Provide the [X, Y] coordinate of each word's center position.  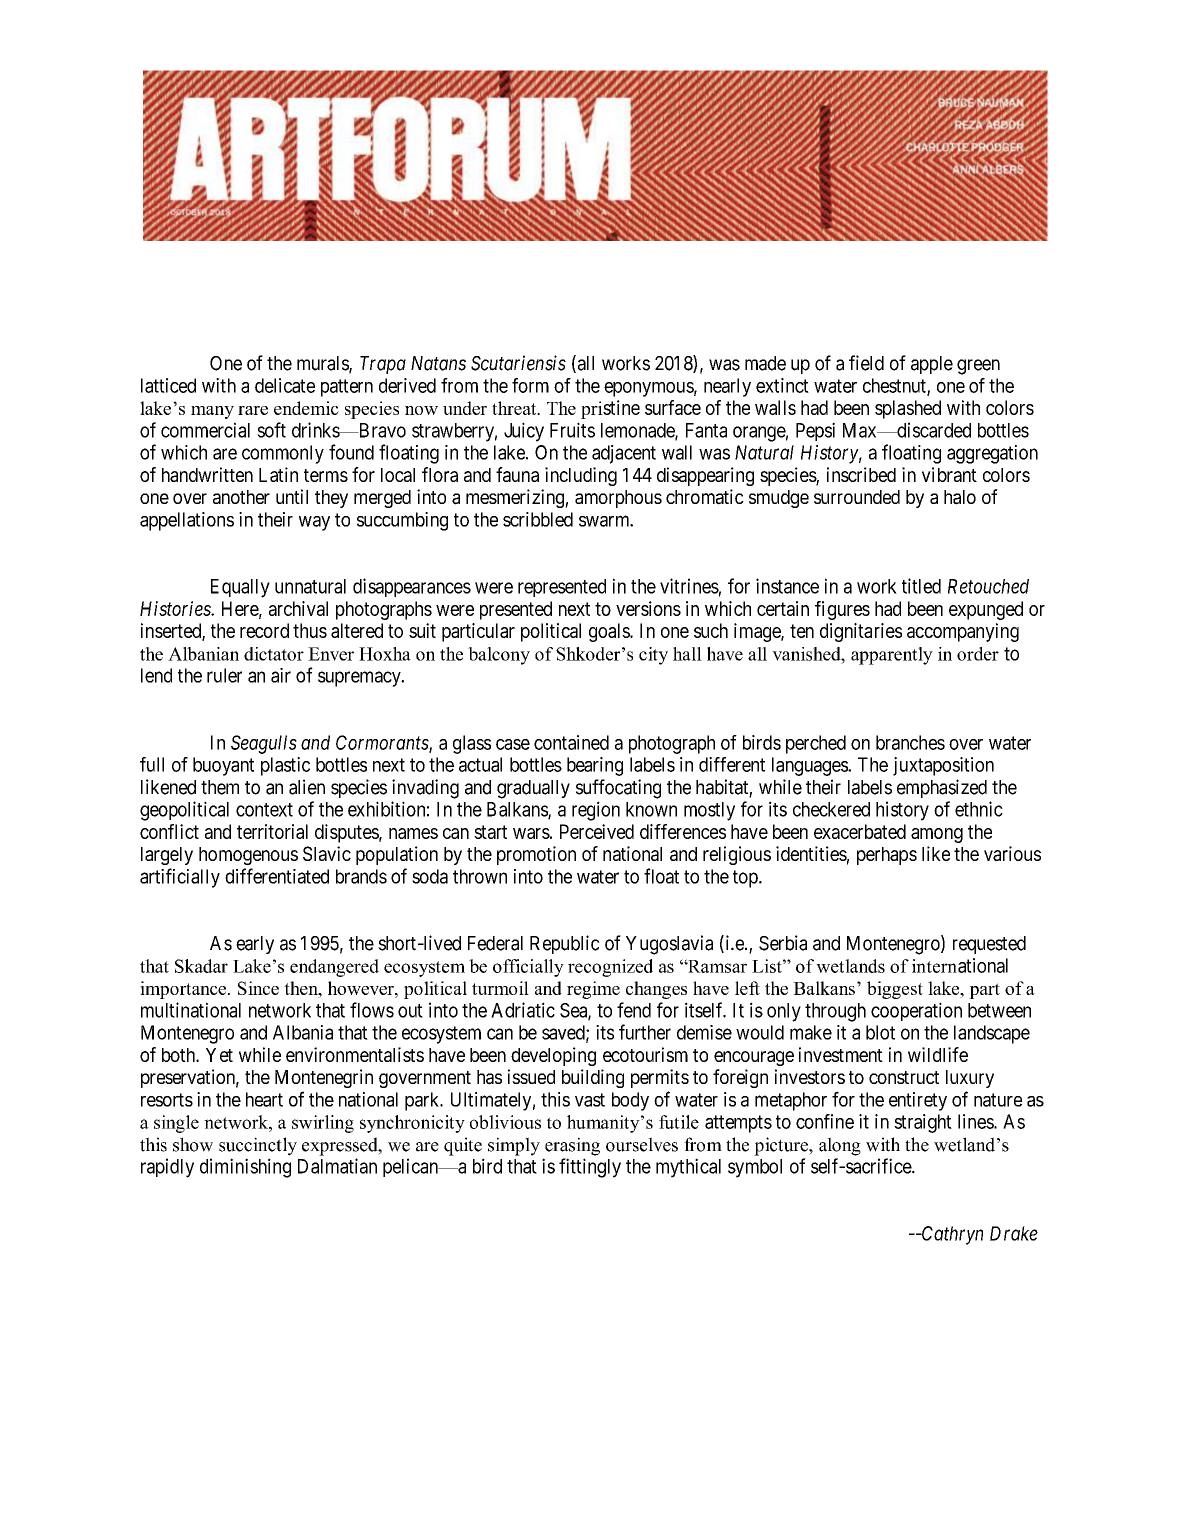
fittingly [590, 1168]
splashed [908, 409]
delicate [285, 385]
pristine [610, 409]
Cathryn [951, 1235]
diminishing [245, 1168]
